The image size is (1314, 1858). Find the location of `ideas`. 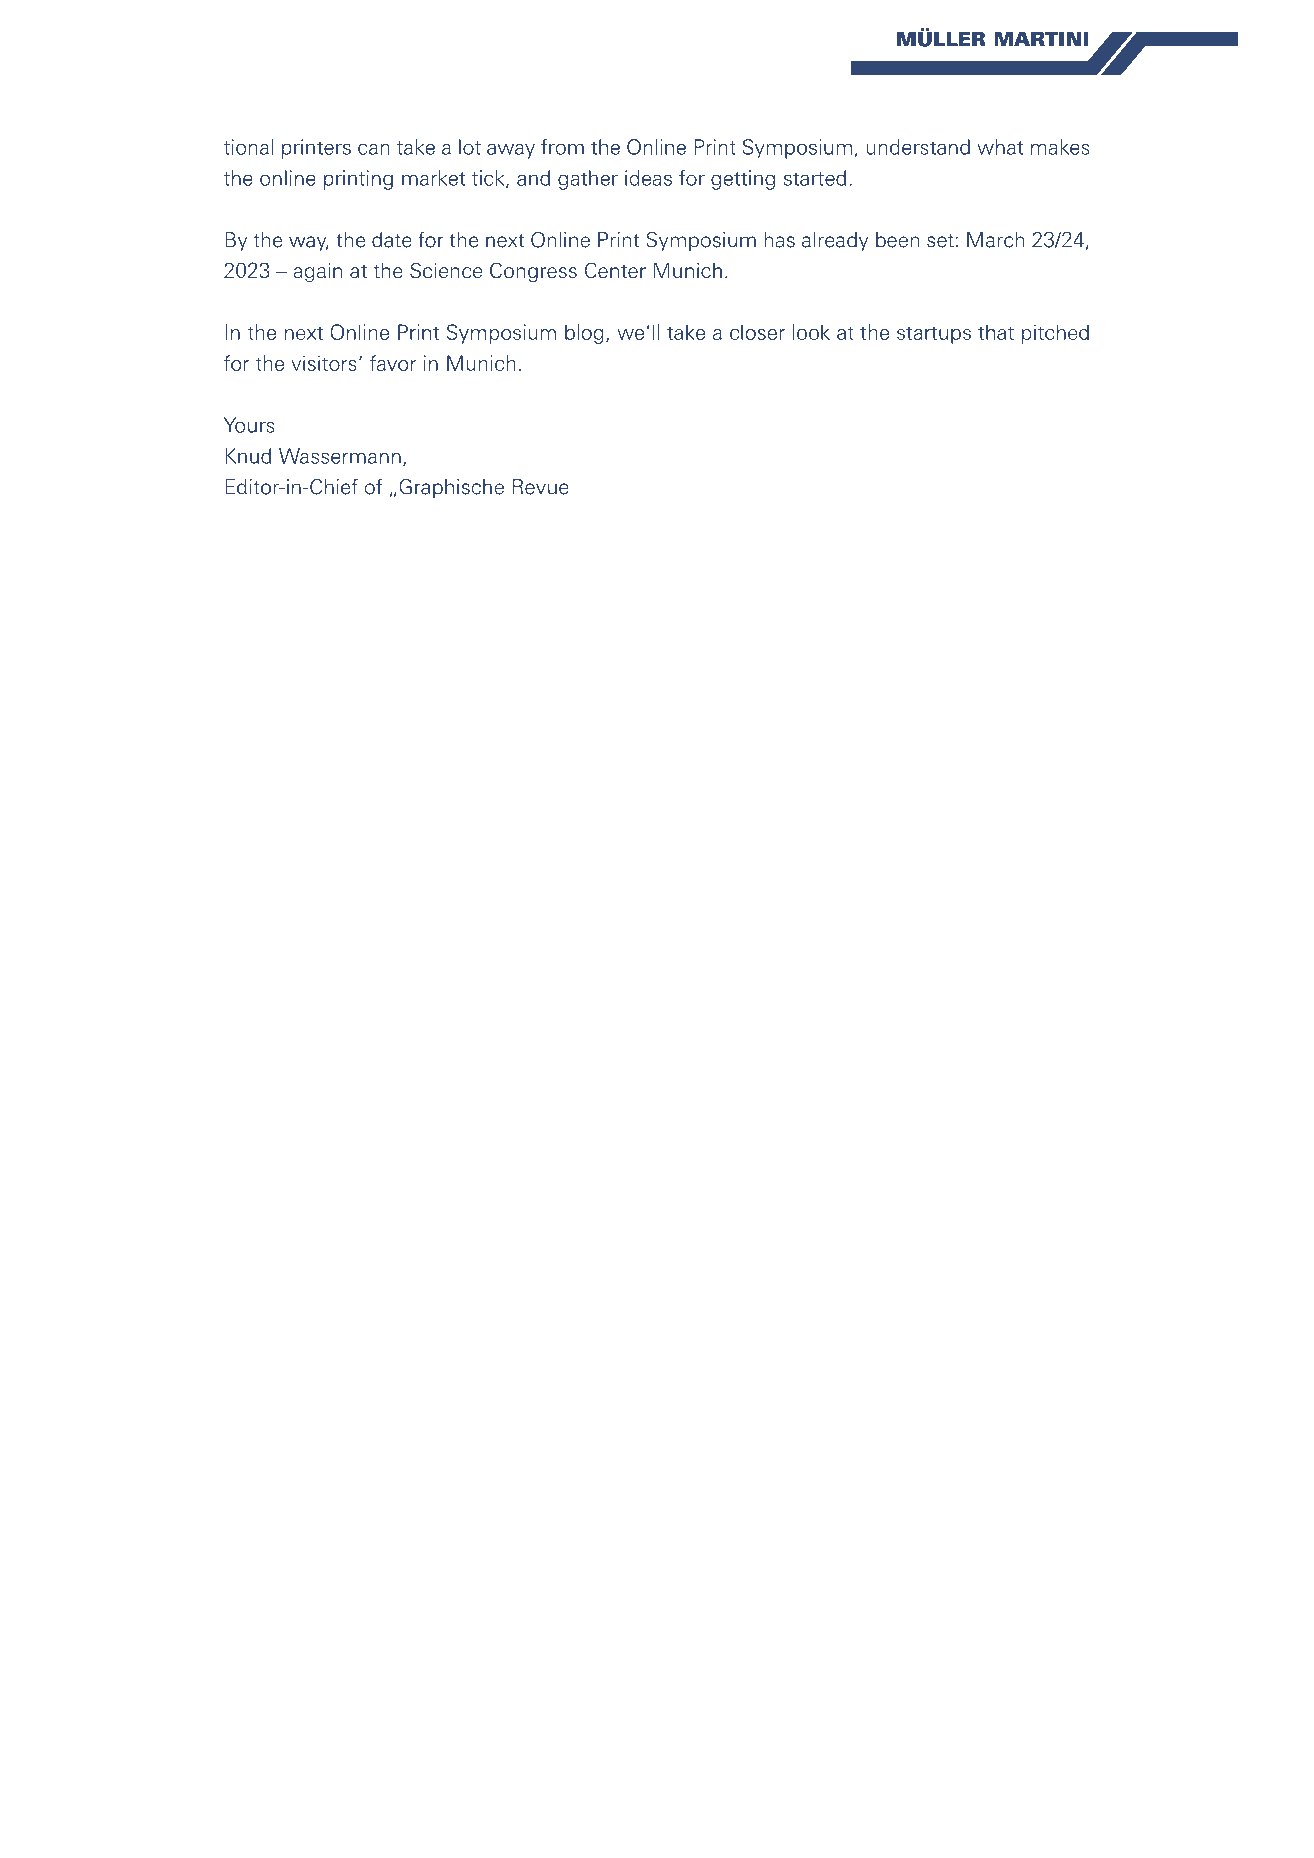

ideas is located at coordinates (648, 178).
